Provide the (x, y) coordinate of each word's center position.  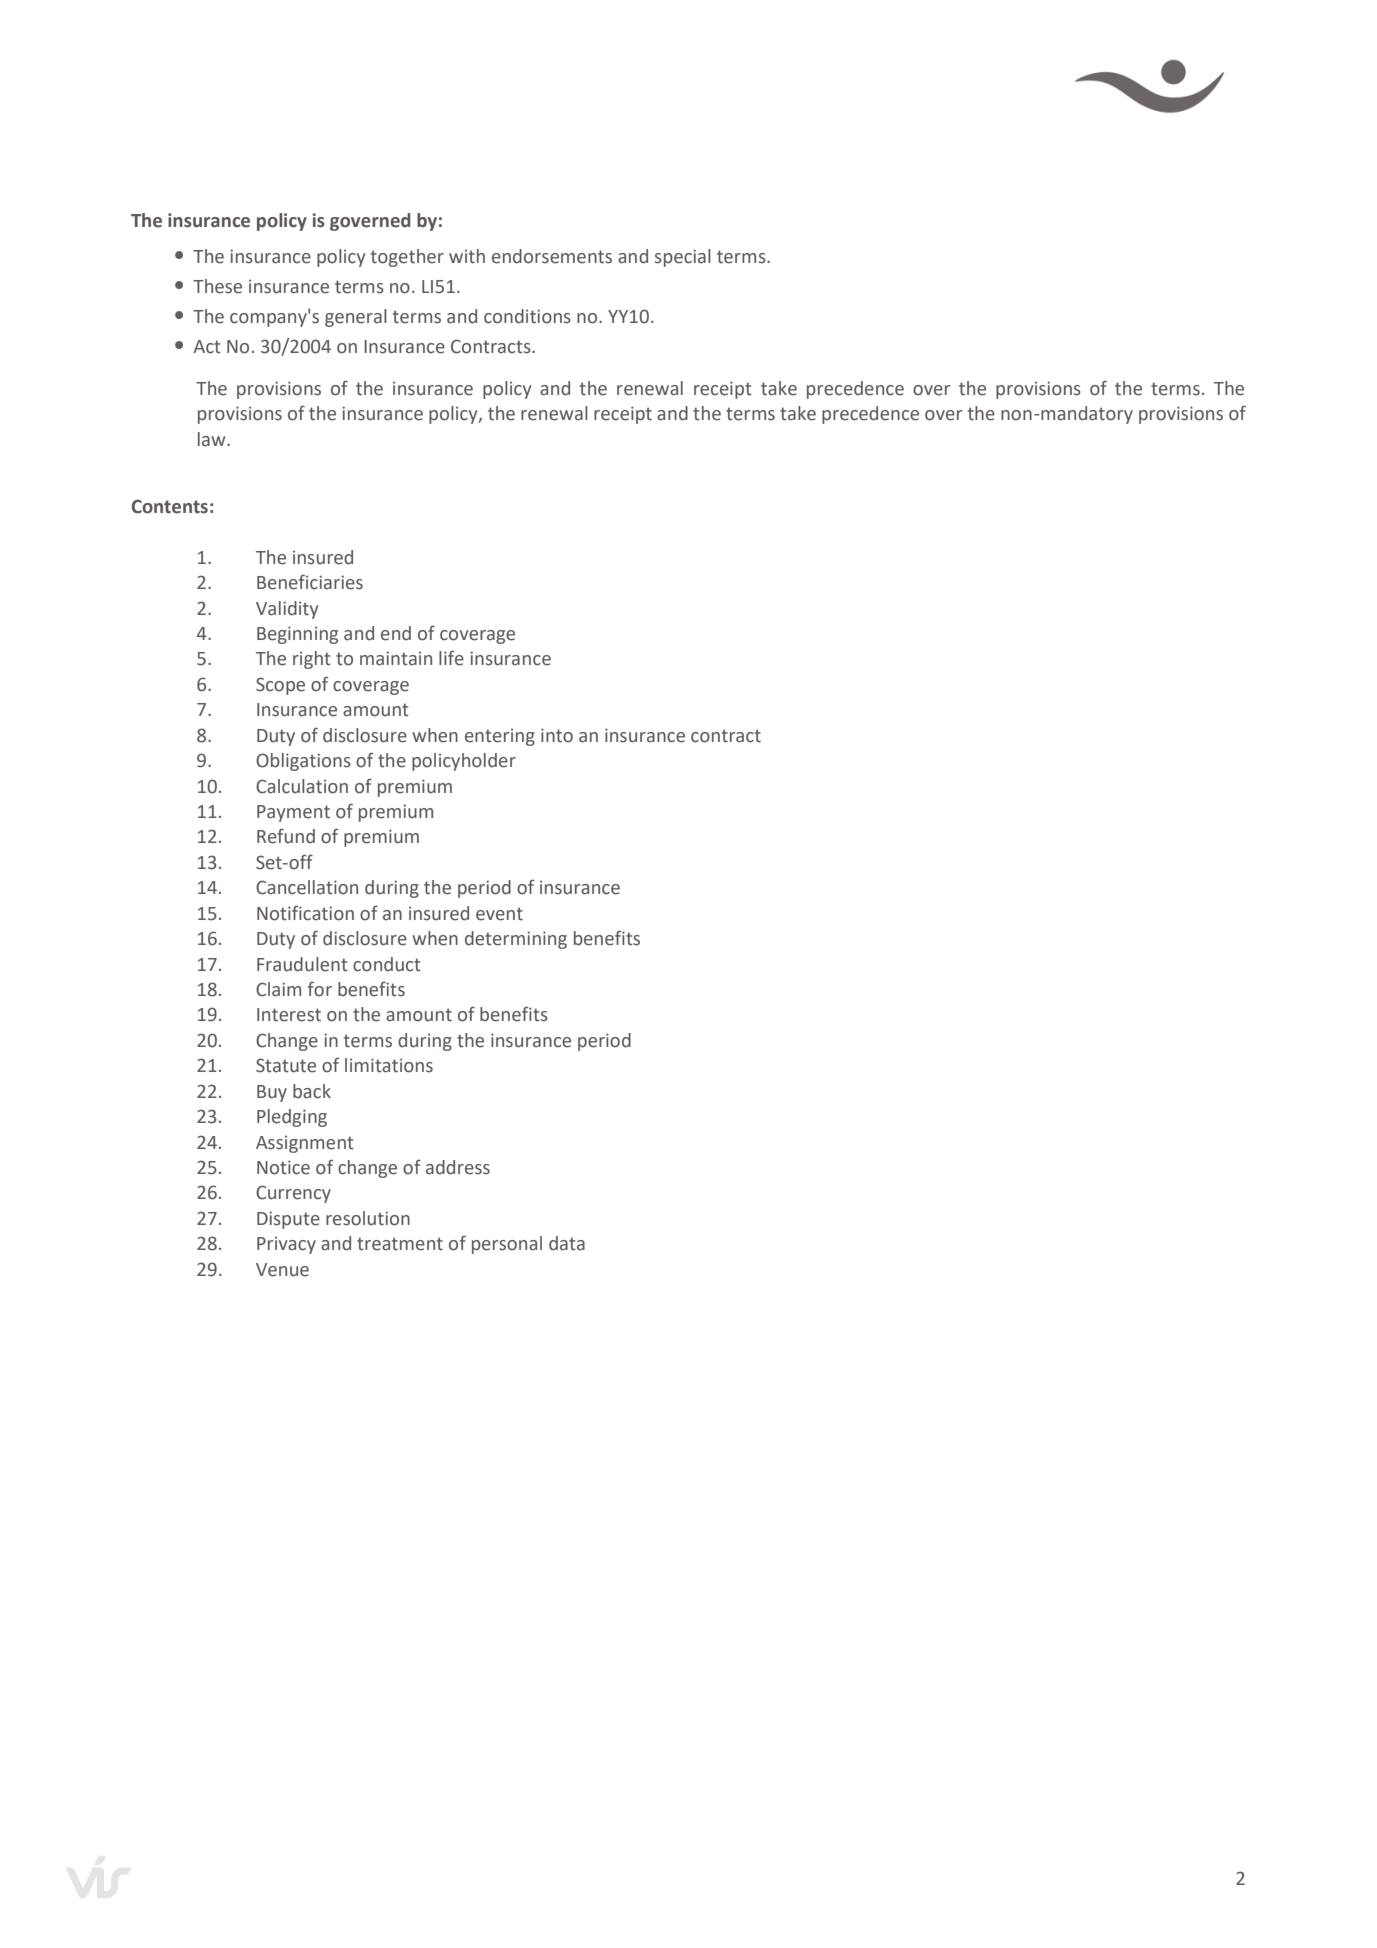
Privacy (286, 1245)
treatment (400, 1244)
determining (516, 940)
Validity (287, 610)
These (217, 286)
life (451, 658)
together (407, 258)
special (683, 258)
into (557, 735)
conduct (387, 964)
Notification (305, 913)
